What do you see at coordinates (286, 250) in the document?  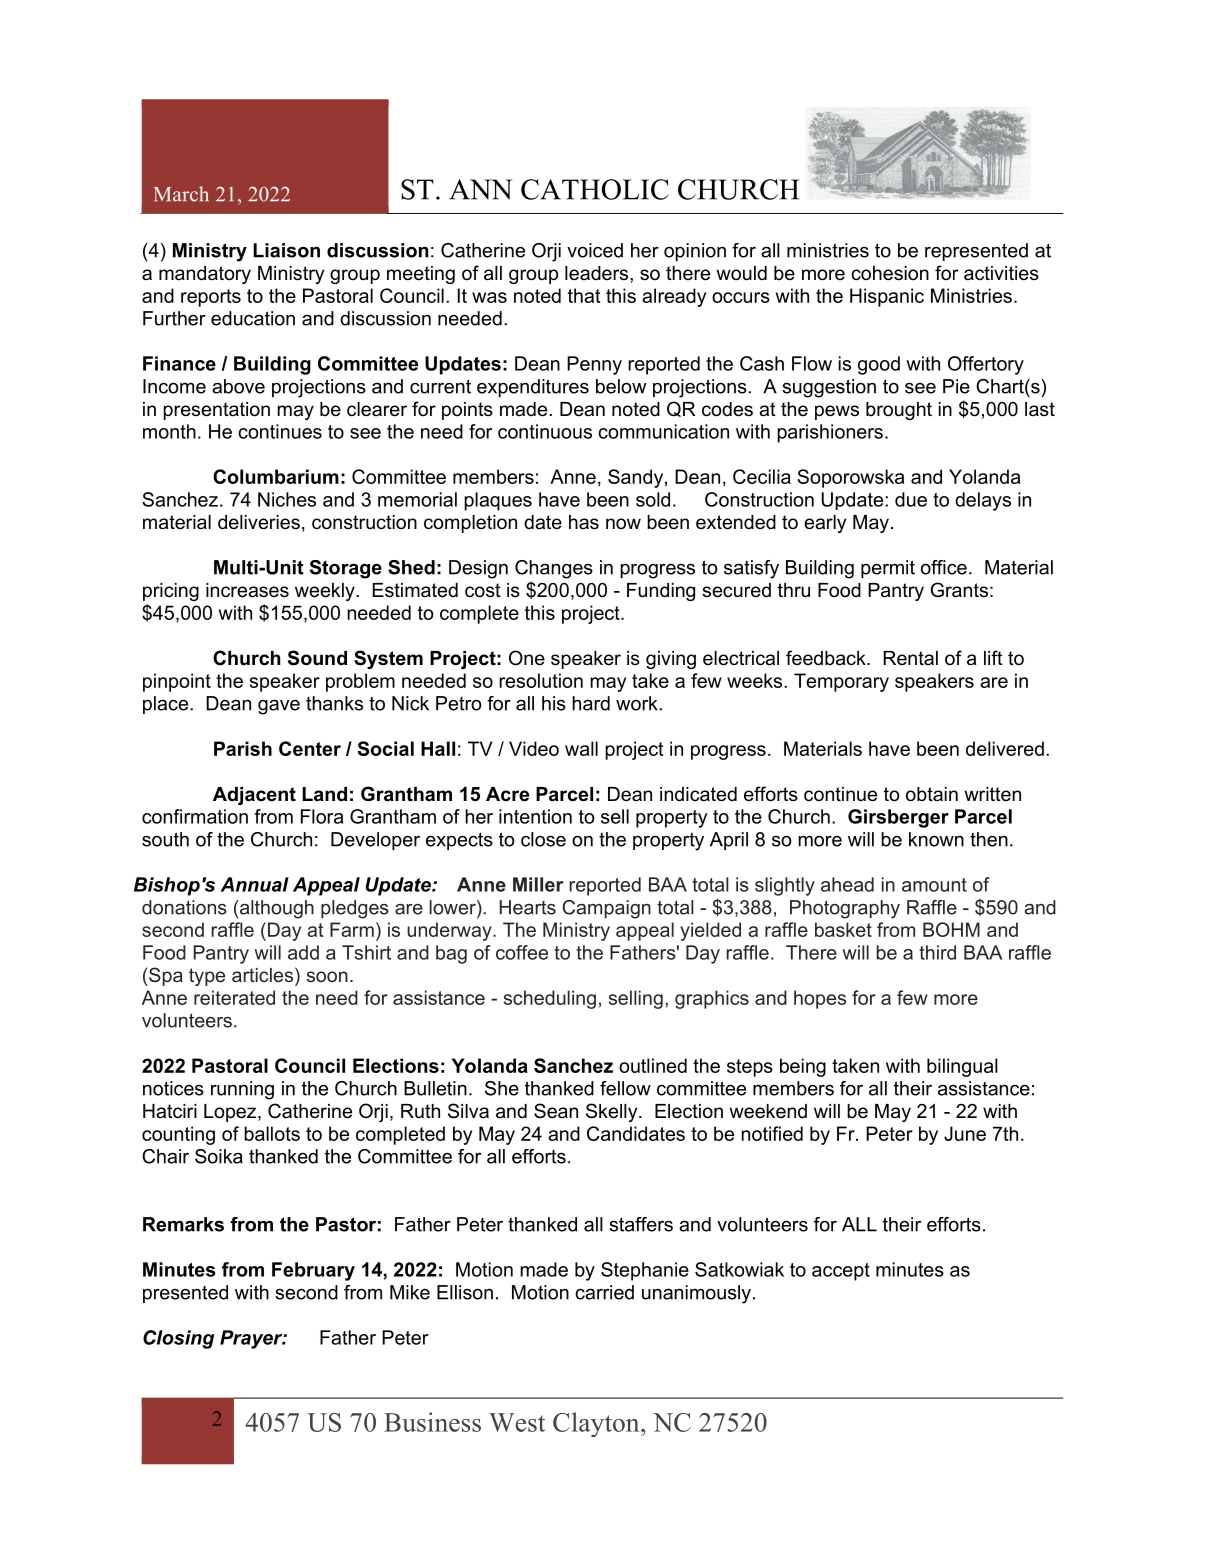 I see `Liaison` at bounding box center [286, 250].
